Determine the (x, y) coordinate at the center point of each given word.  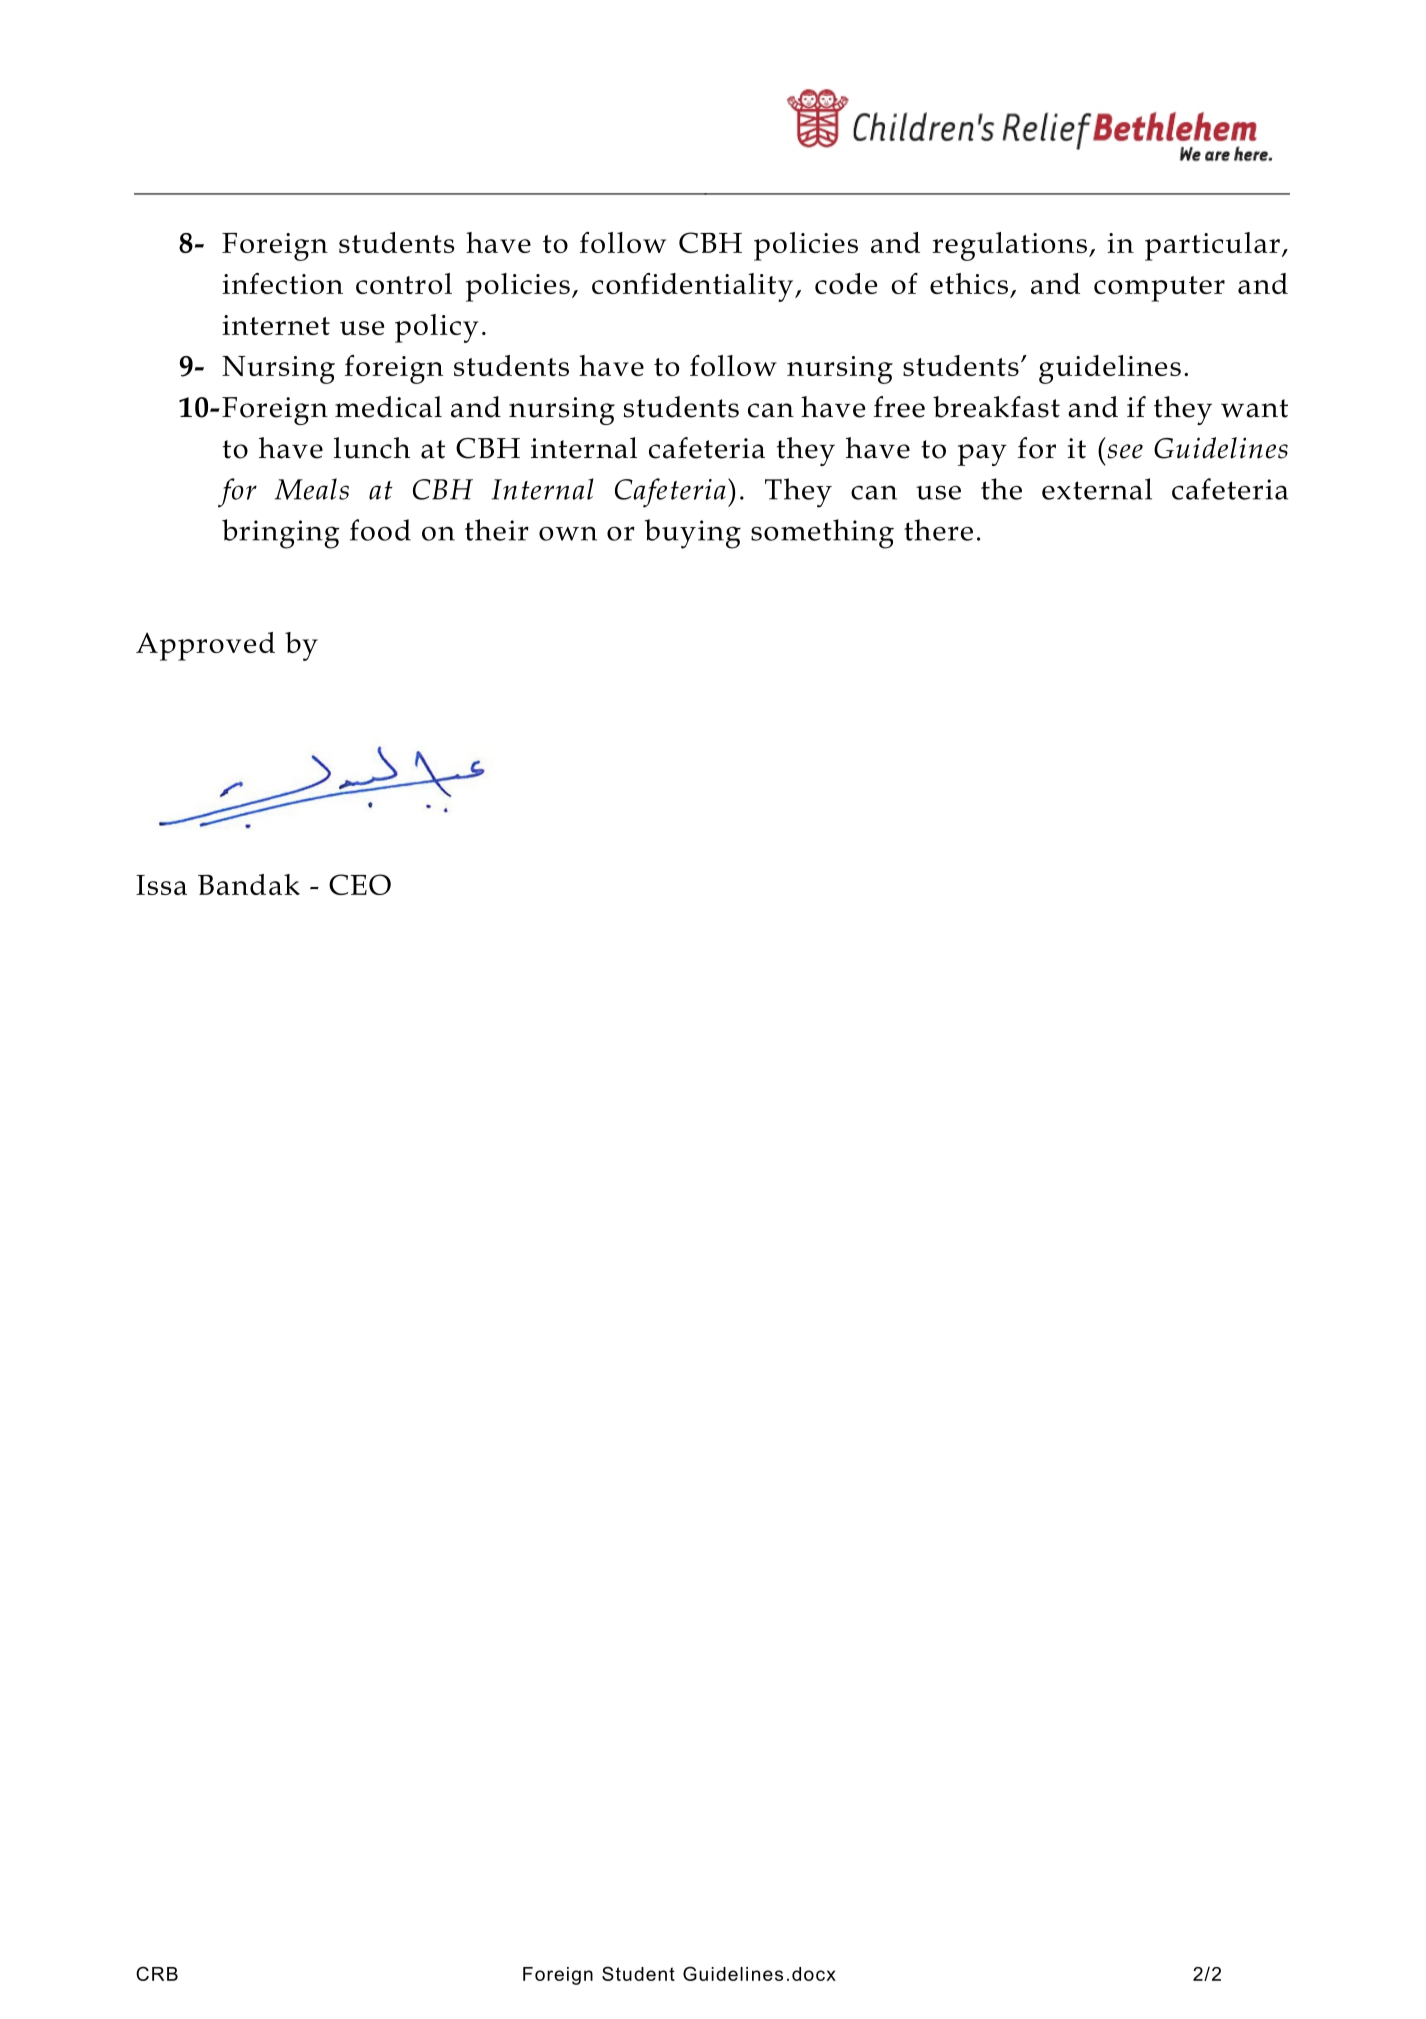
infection (282, 283)
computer (1159, 289)
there (938, 530)
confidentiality (694, 287)
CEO (360, 884)
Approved (205, 646)
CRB (157, 1973)
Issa (161, 885)
